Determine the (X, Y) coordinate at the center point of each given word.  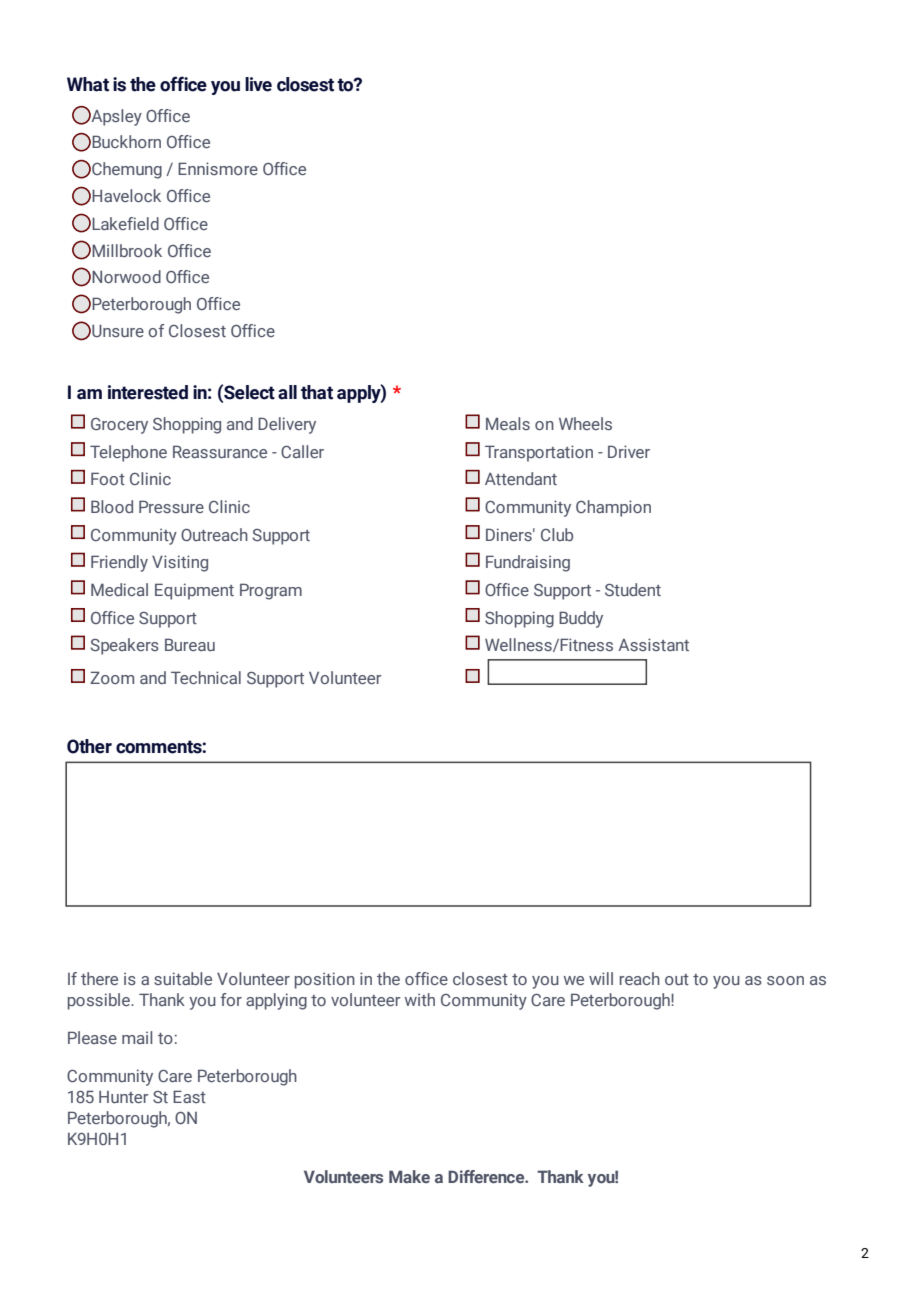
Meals (508, 423)
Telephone (128, 453)
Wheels (585, 423)
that (317, 392)
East (189, 1096)
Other (89, 746)
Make (409, 1176)
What (88, 84)
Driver (629, 451)
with (420, 999)
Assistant (653, 644)
